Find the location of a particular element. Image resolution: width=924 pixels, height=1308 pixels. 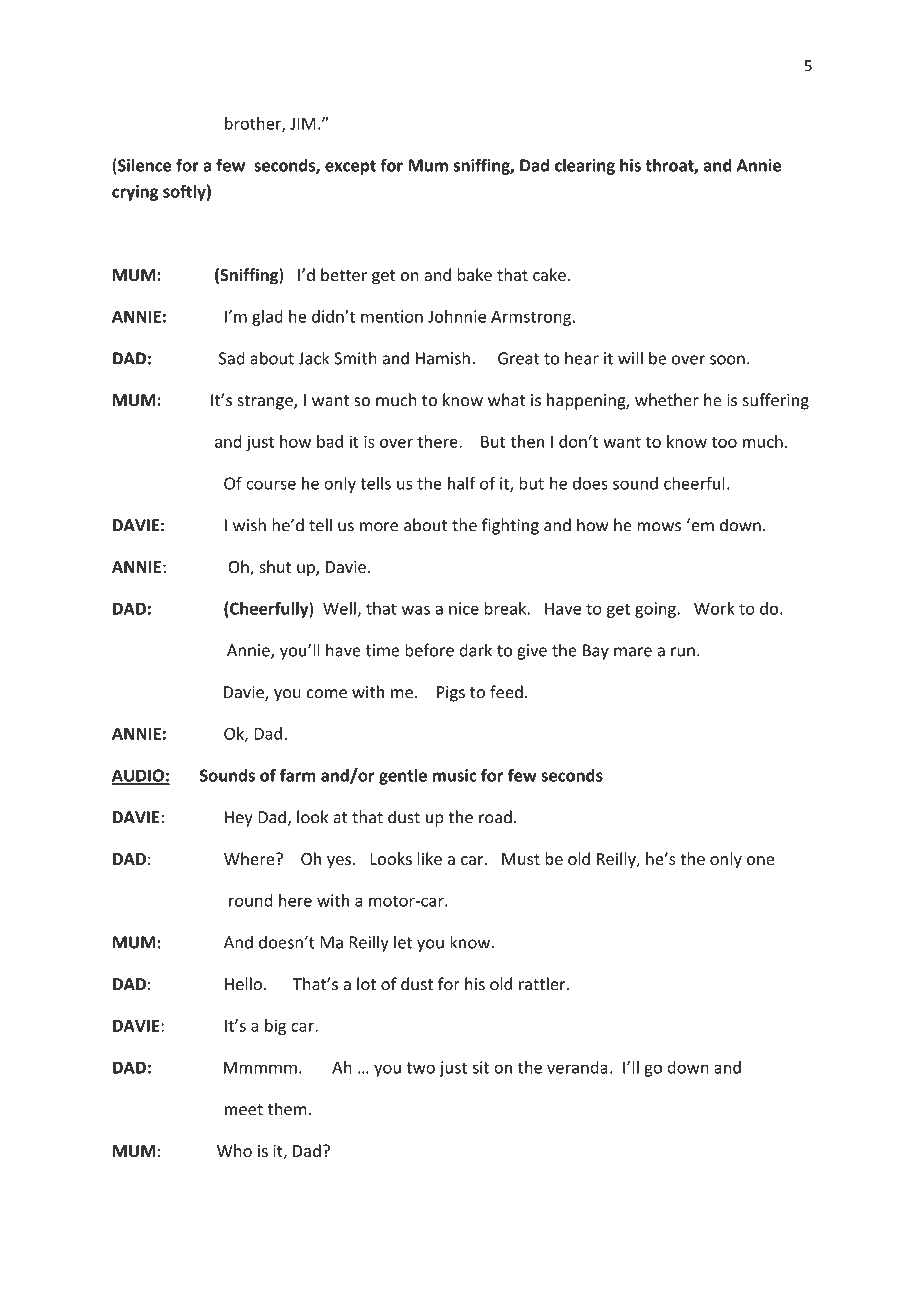

Hey is located at coordinates (239, 819).
